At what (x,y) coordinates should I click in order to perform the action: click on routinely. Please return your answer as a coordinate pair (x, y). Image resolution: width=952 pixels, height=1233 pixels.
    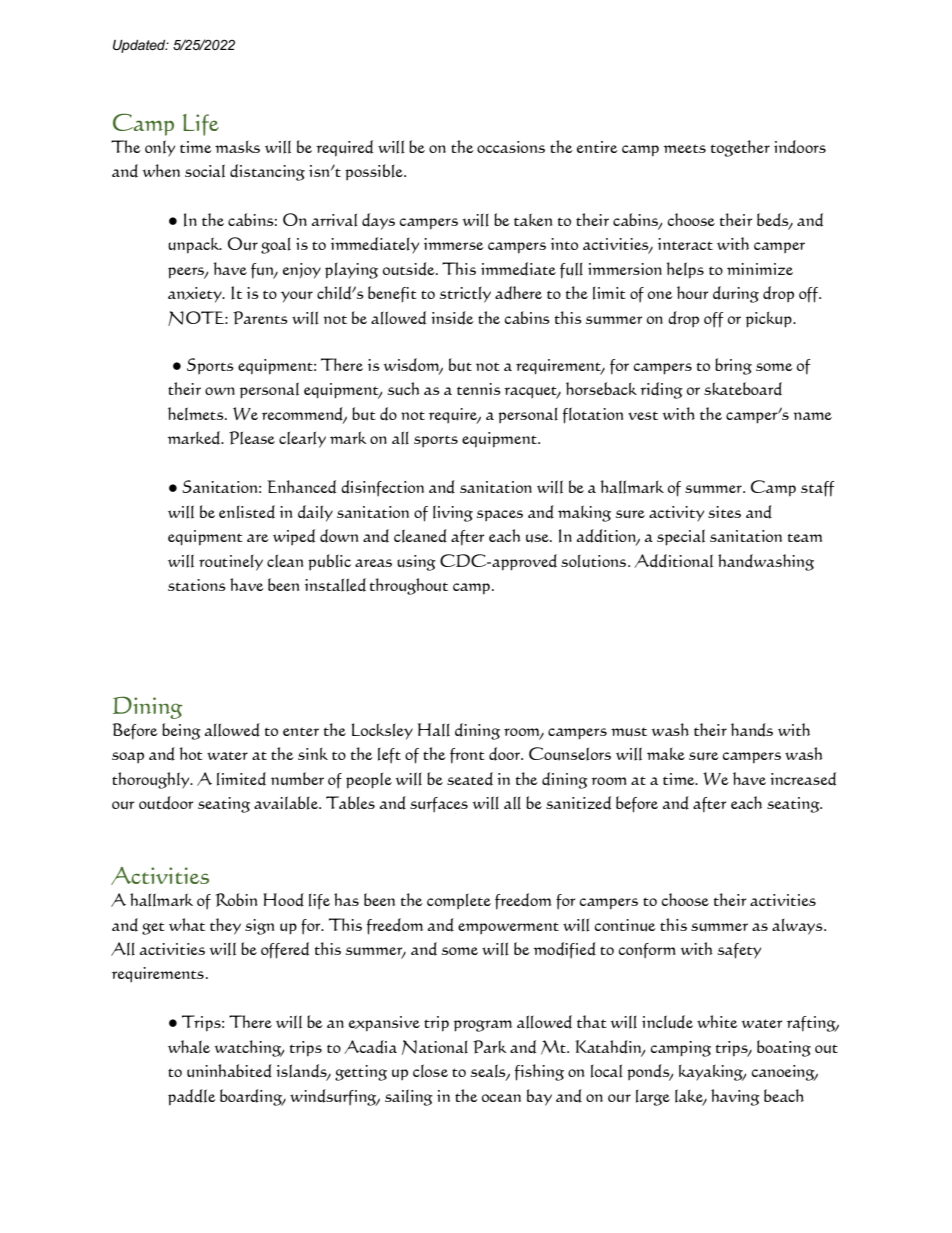
    Looking at the image, I should click on (231, 563).
